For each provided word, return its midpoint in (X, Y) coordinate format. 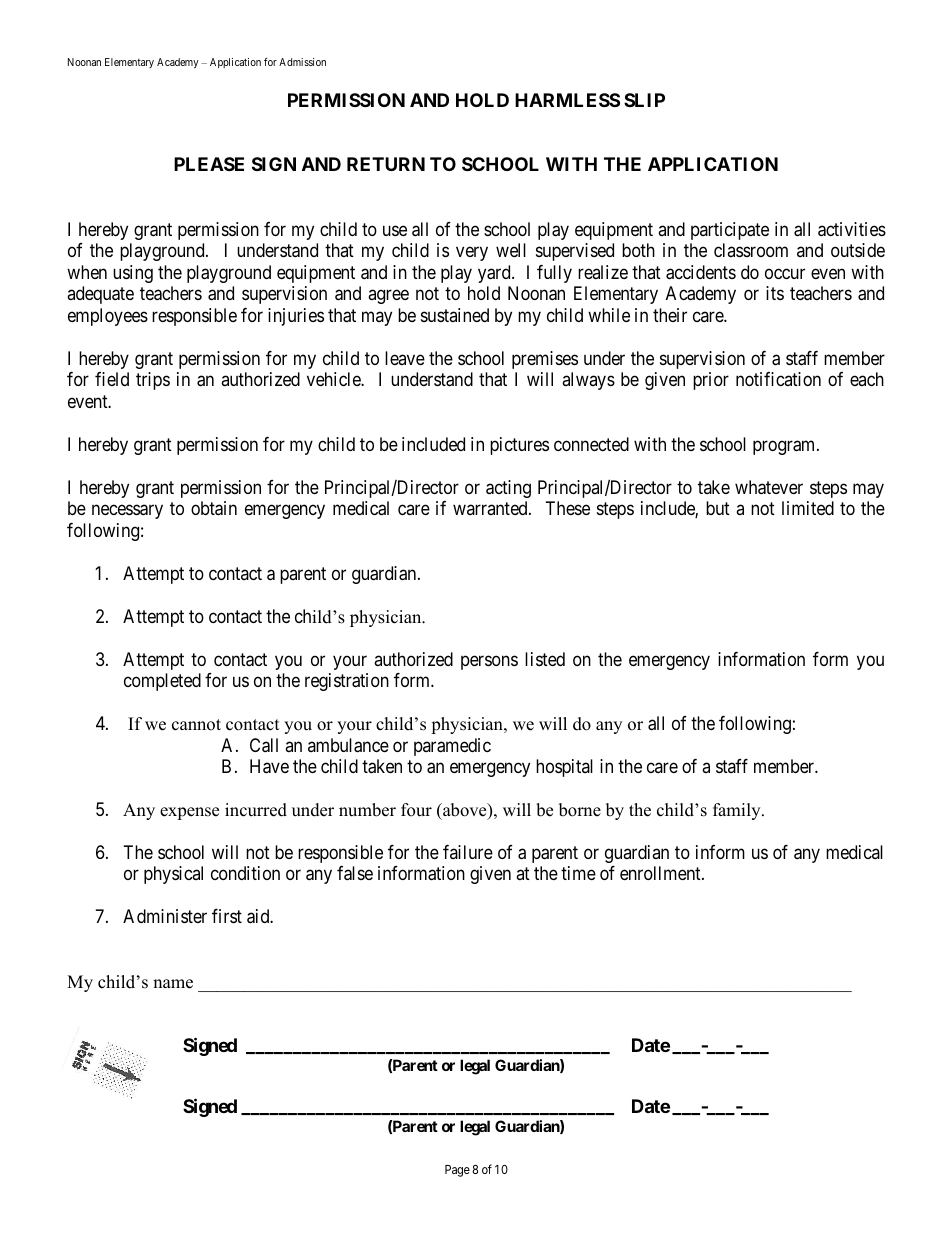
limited (808, 508)
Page (457, 1171)
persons (489, 662)
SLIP (644, 100)
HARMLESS (567, 100)
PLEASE (209, 164)
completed (162, 682)
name (173, 984)
